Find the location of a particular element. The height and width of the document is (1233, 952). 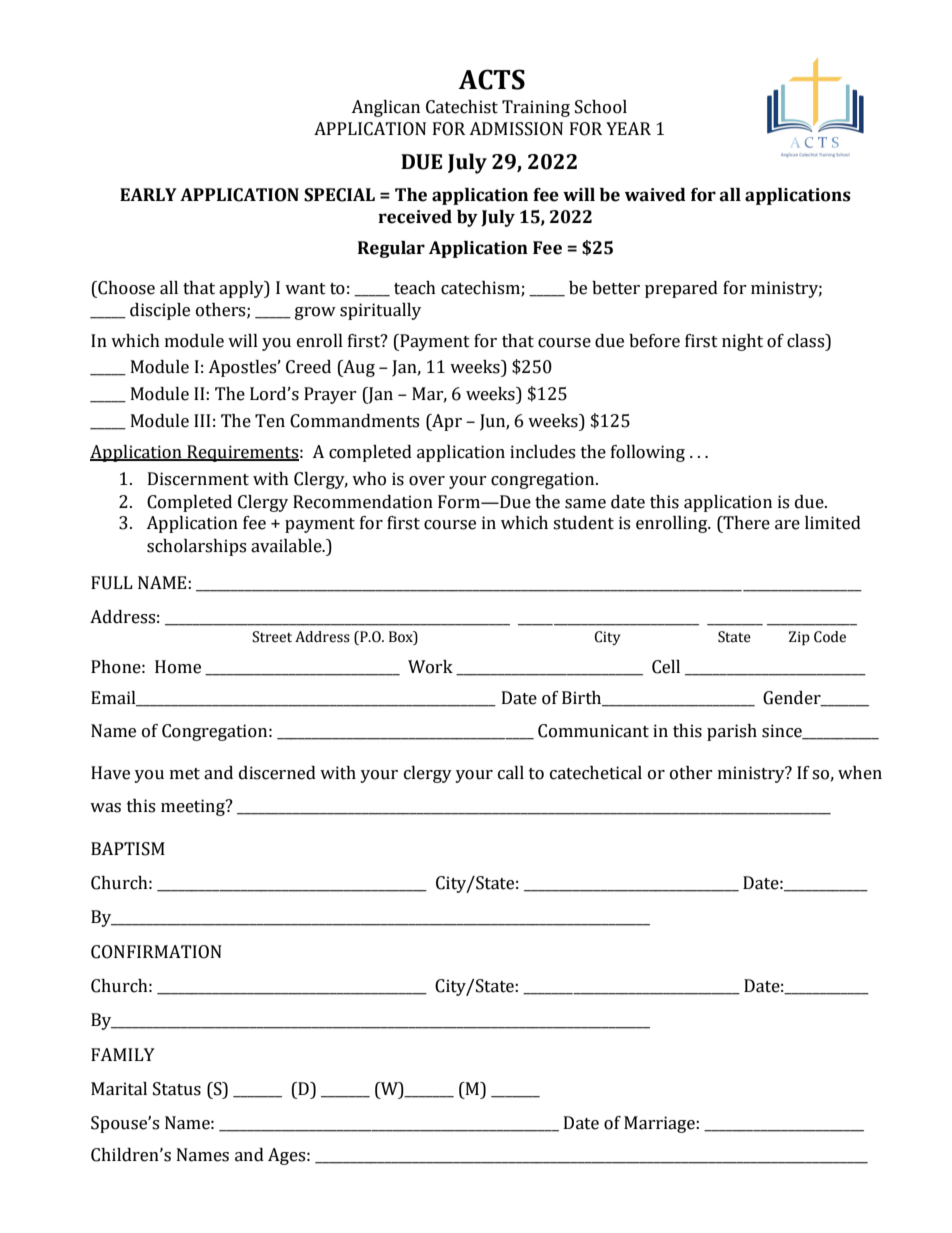

when is located at coordinates (860, 773).
